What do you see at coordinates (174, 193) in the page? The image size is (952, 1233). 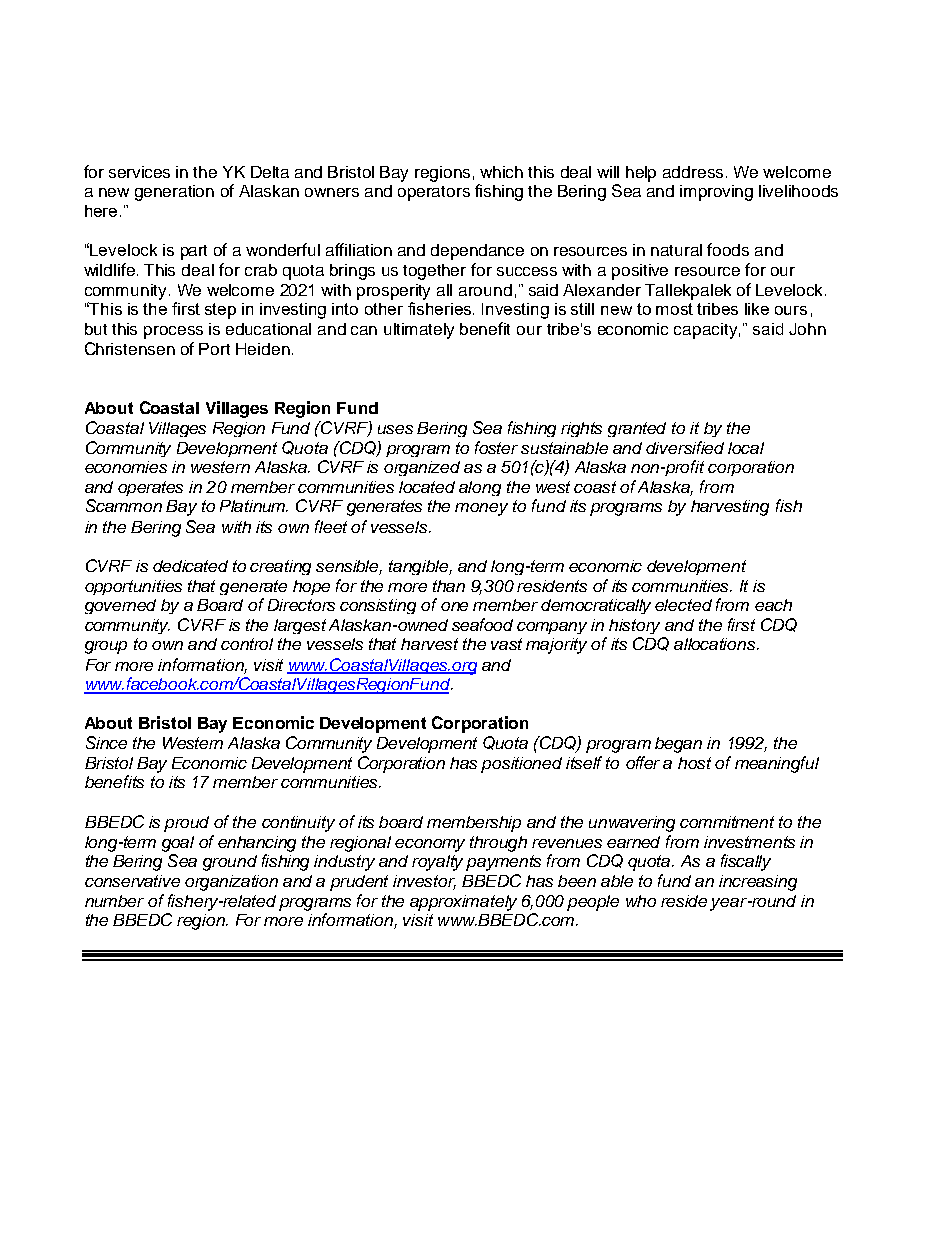 I see `generation` at bounding box center [174, 193].
